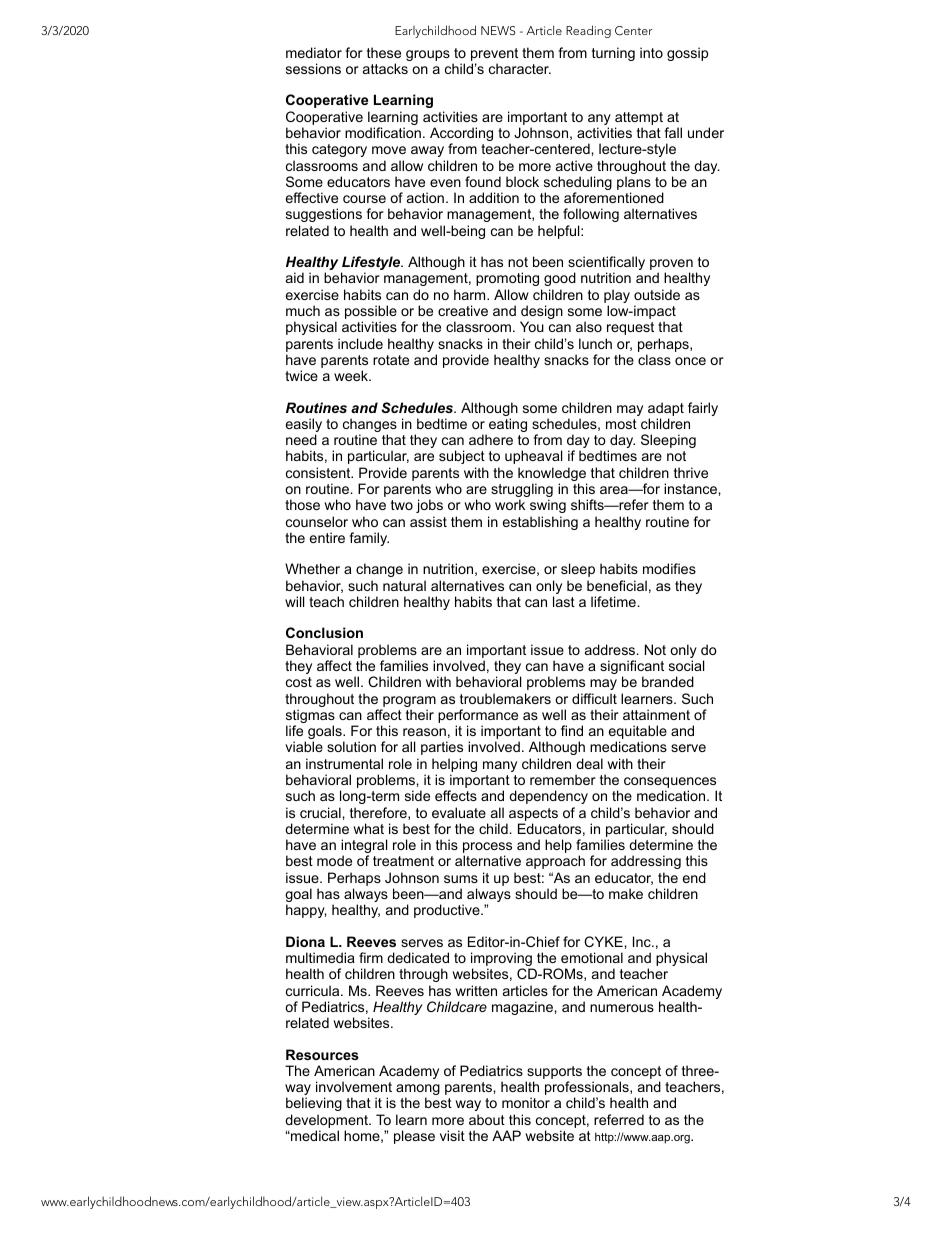 The height and width of the document is (1233, 952). Describe the element at coordinates (668, 681) in the document. I see `branded` at that location.
